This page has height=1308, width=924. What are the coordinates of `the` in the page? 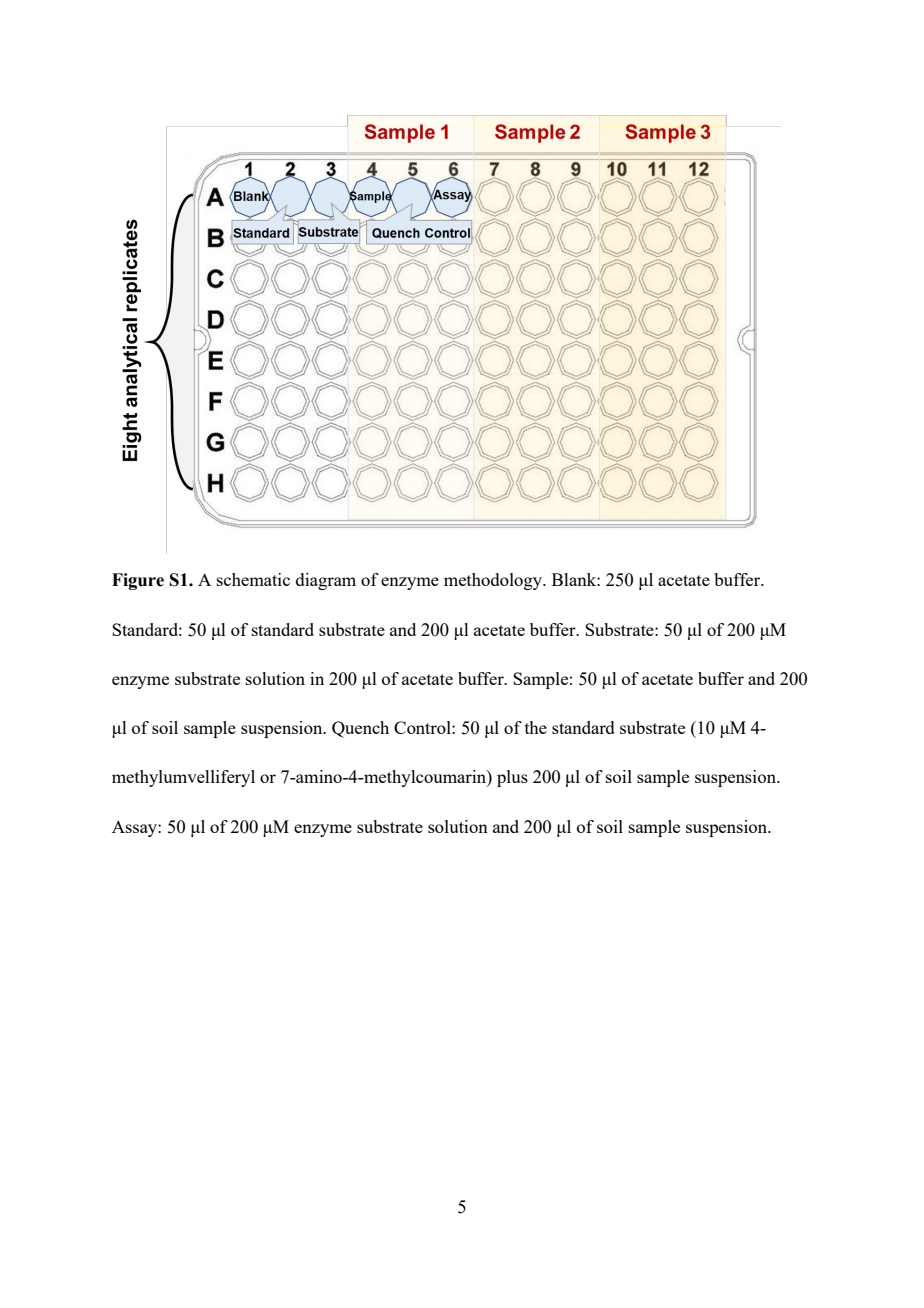 It's located at (536, 727).
